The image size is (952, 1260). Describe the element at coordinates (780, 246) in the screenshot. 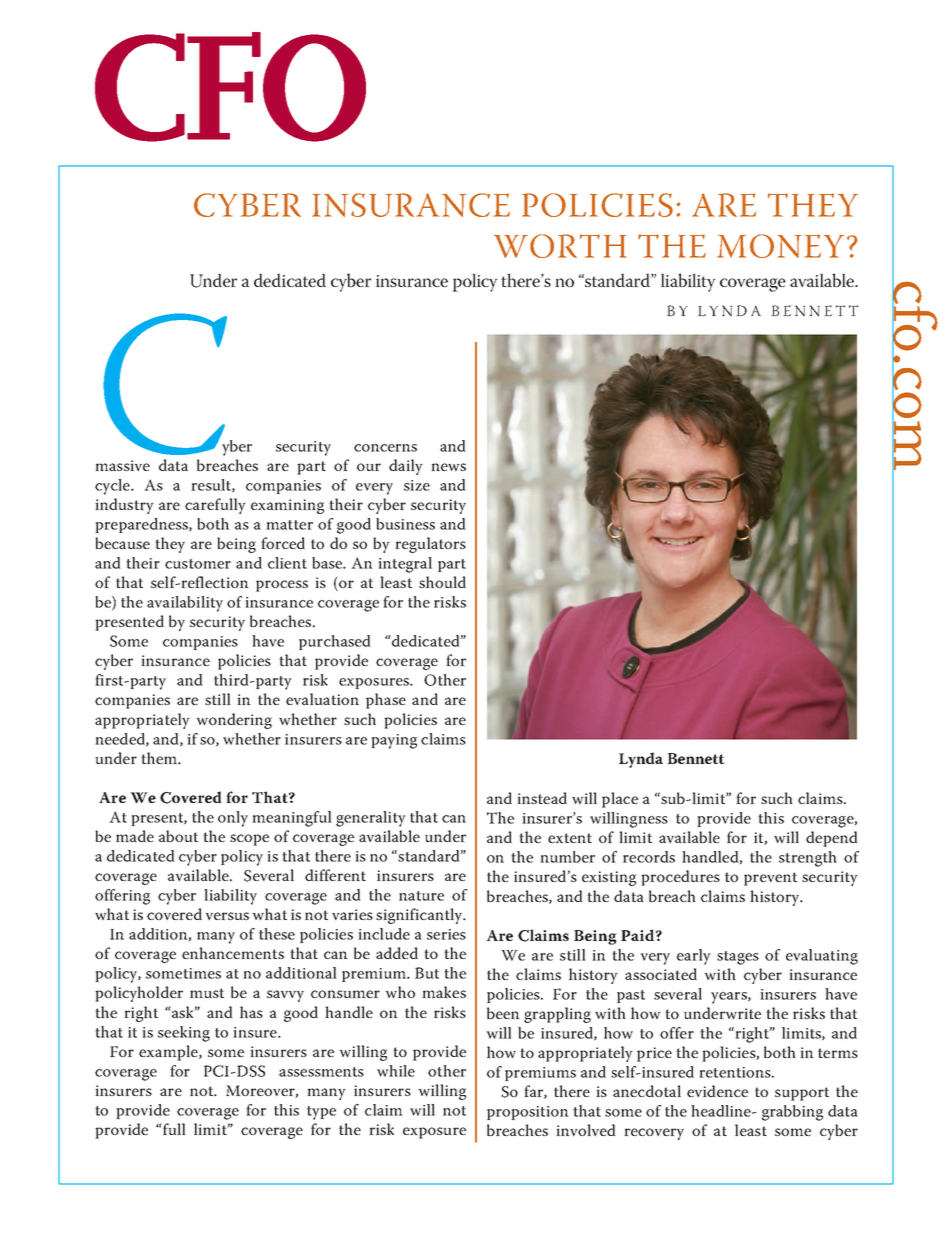

I see `MONEY` at that location.
